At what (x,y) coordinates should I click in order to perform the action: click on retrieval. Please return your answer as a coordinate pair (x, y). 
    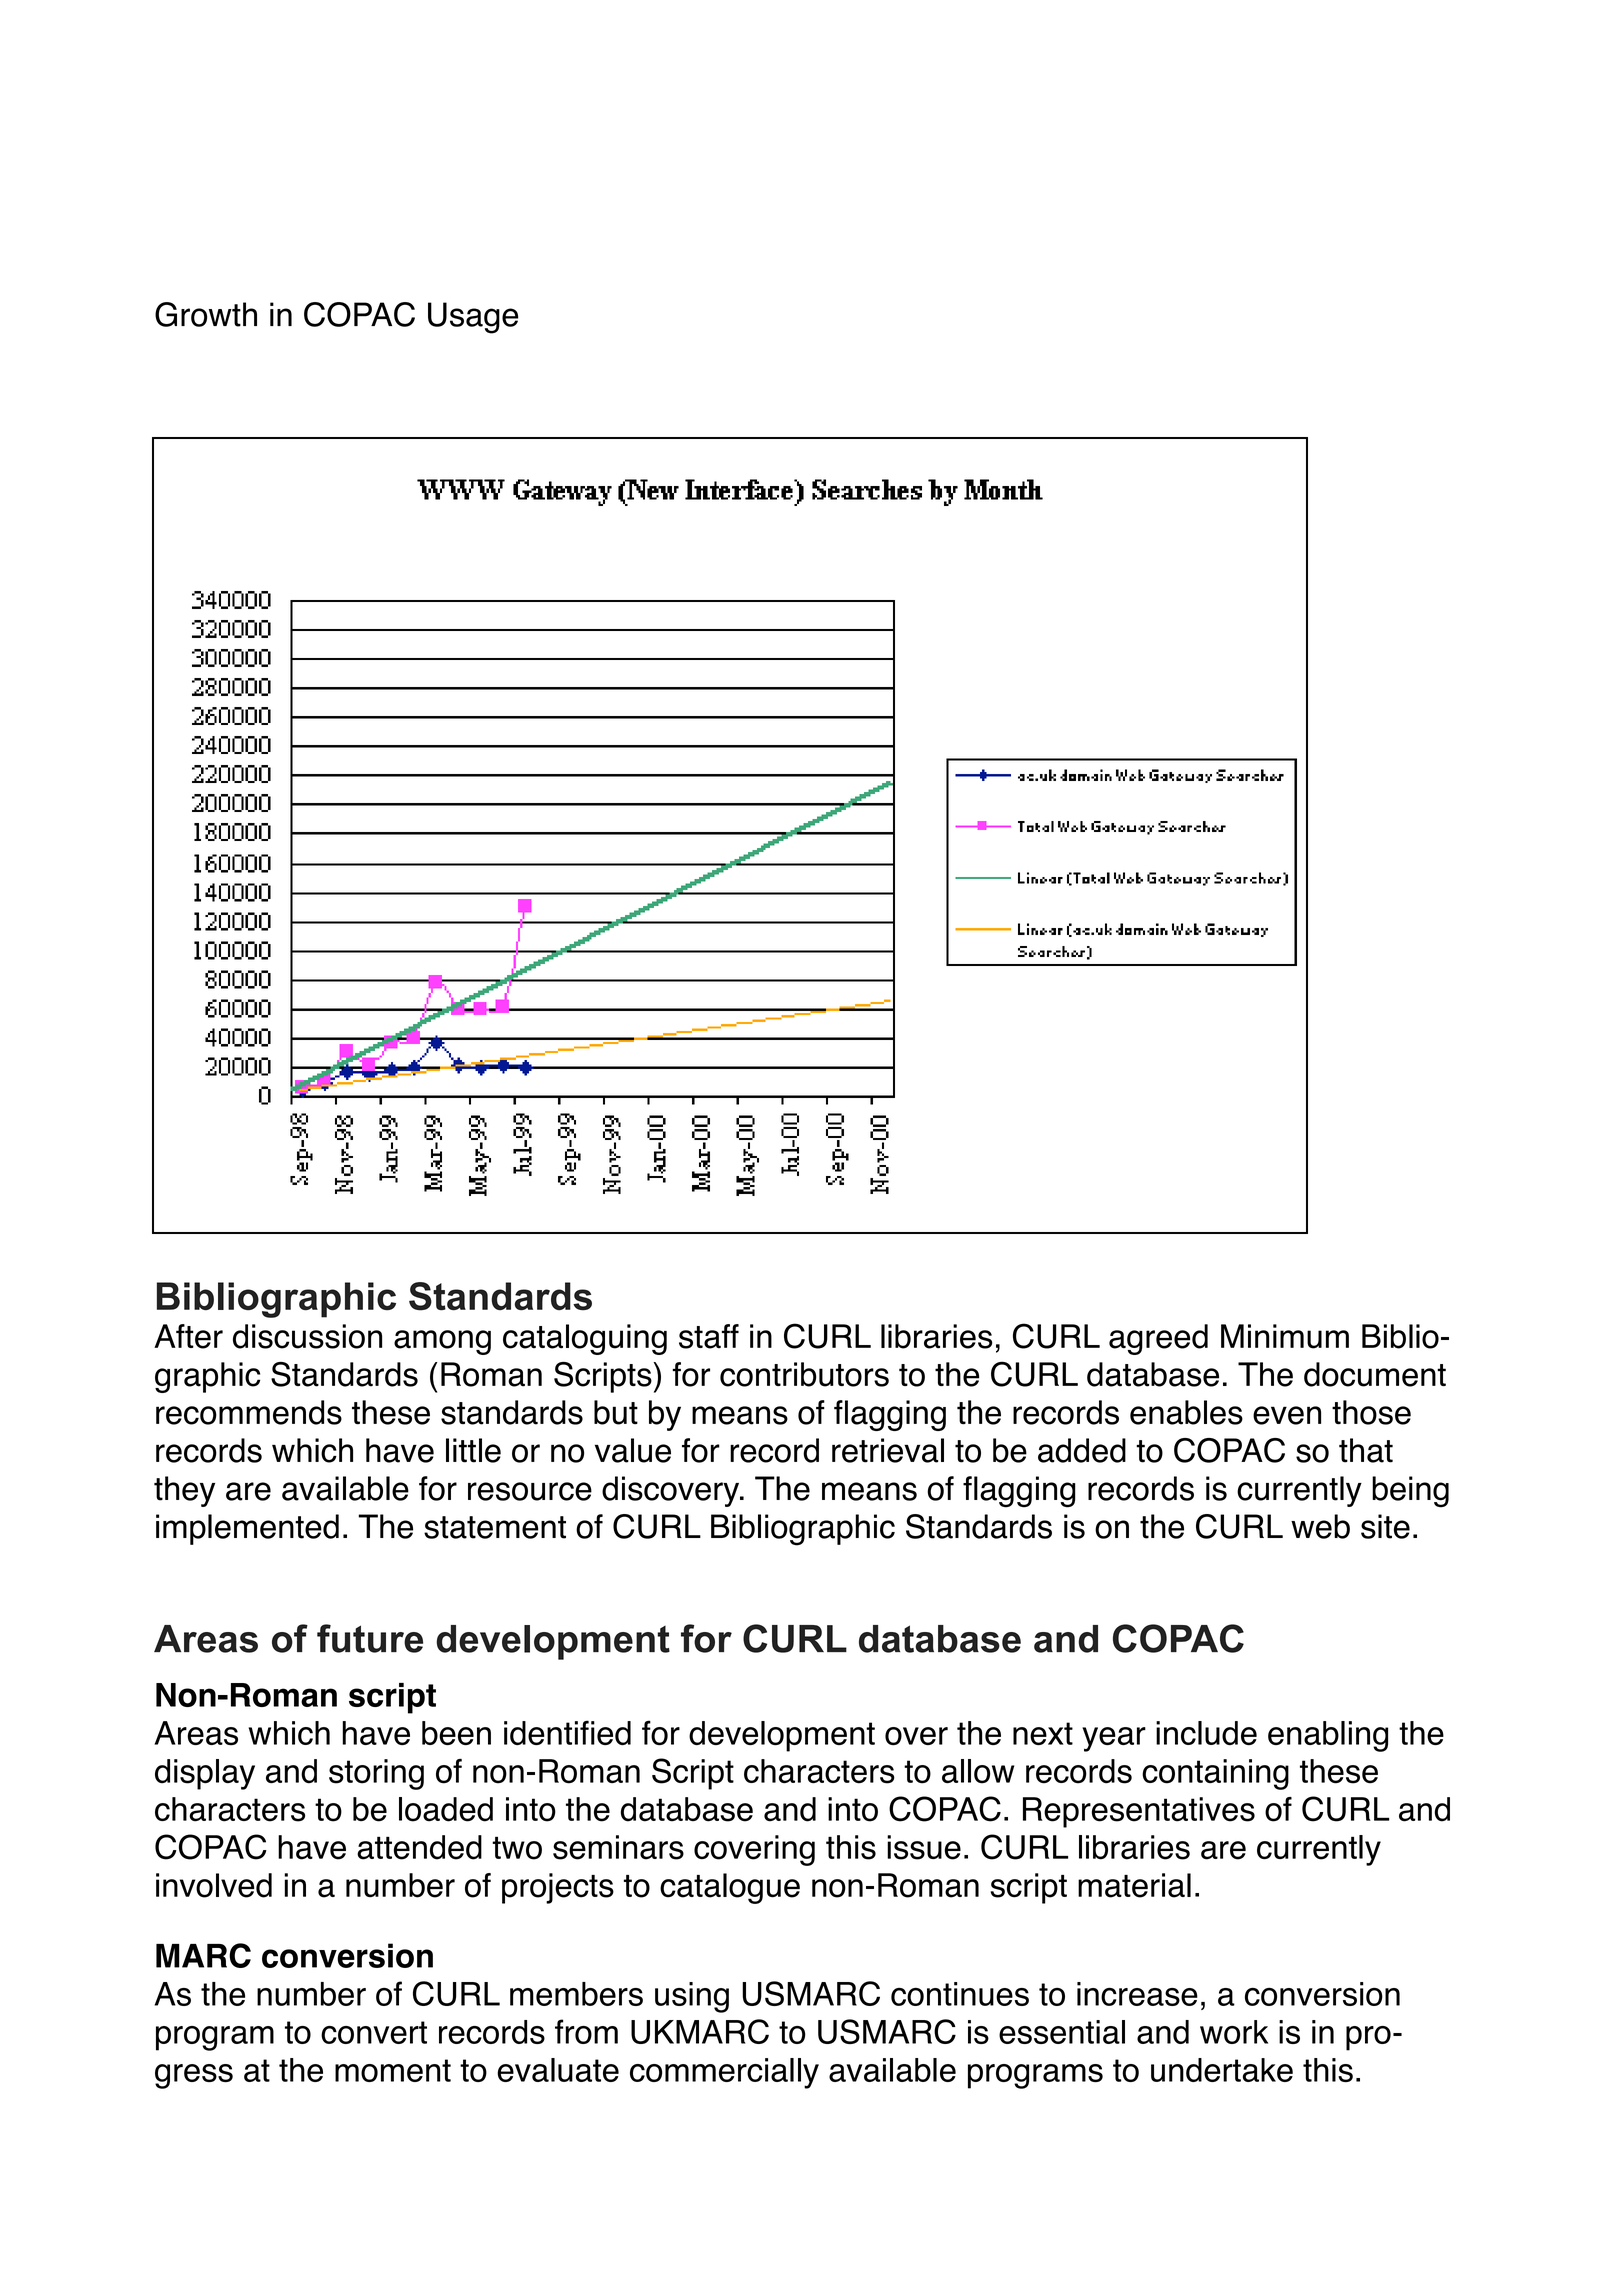
    Looking at the image, I should click on (888, 1450).
